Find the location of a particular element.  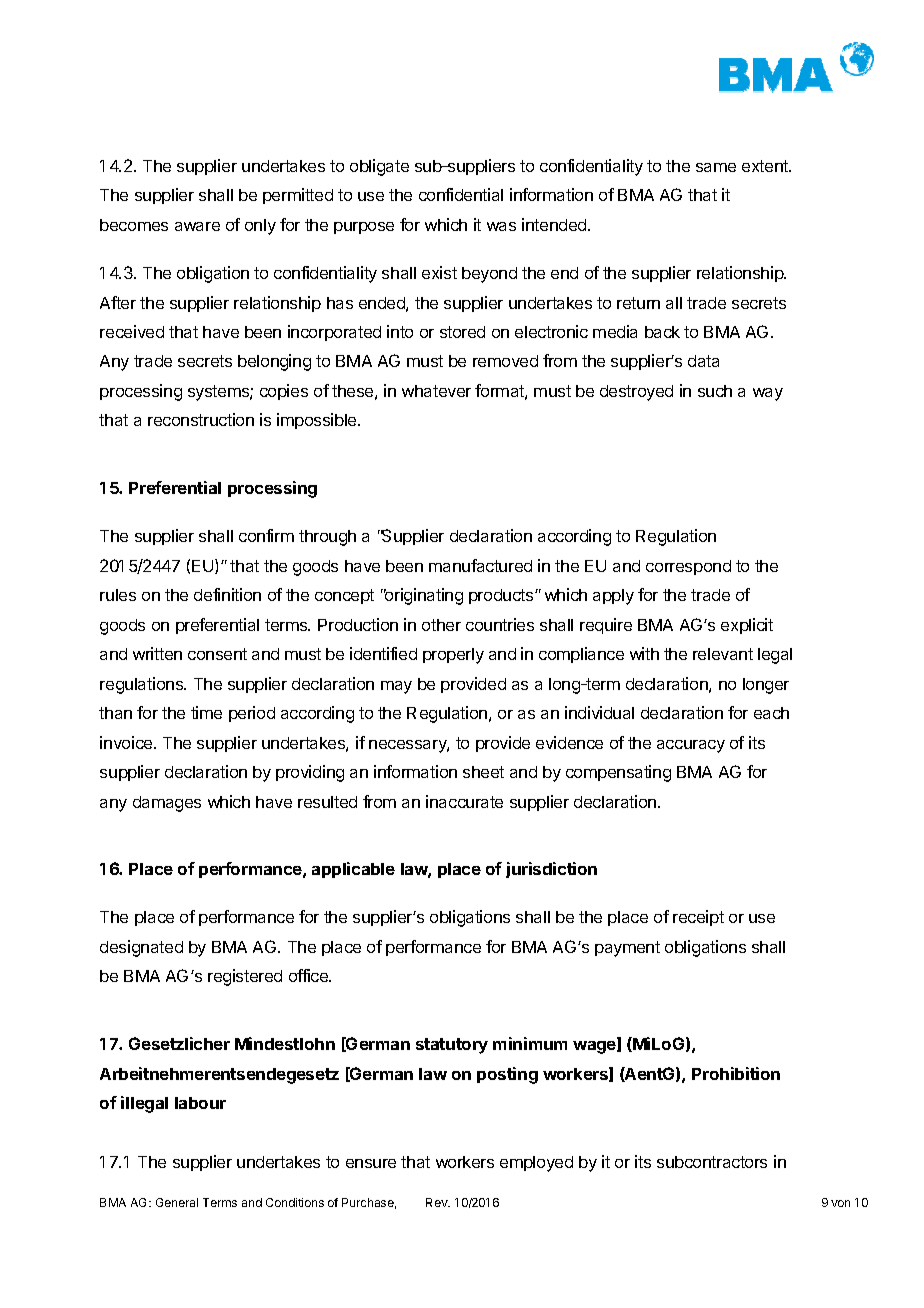

receipt is located at coordinates (698, 918).
